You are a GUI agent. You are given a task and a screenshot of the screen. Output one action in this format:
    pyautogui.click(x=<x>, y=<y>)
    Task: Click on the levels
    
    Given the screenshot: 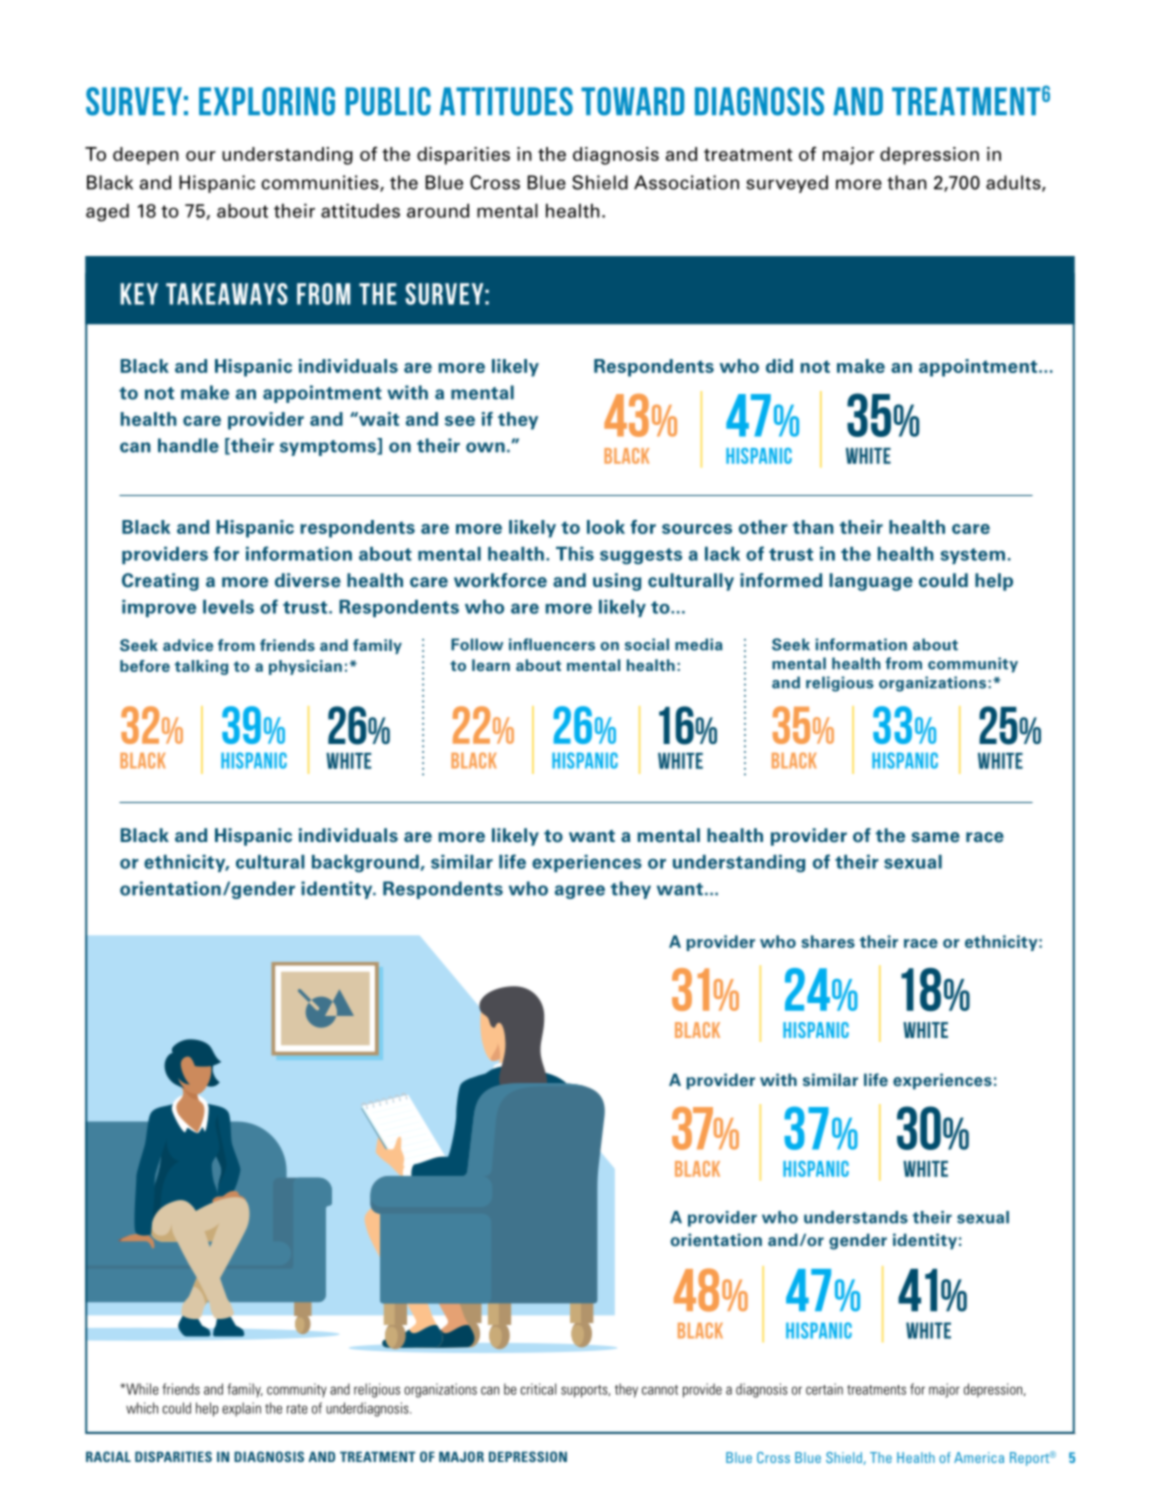 What is the action you would take?
    pyautogui.click(x=228, y=607)
